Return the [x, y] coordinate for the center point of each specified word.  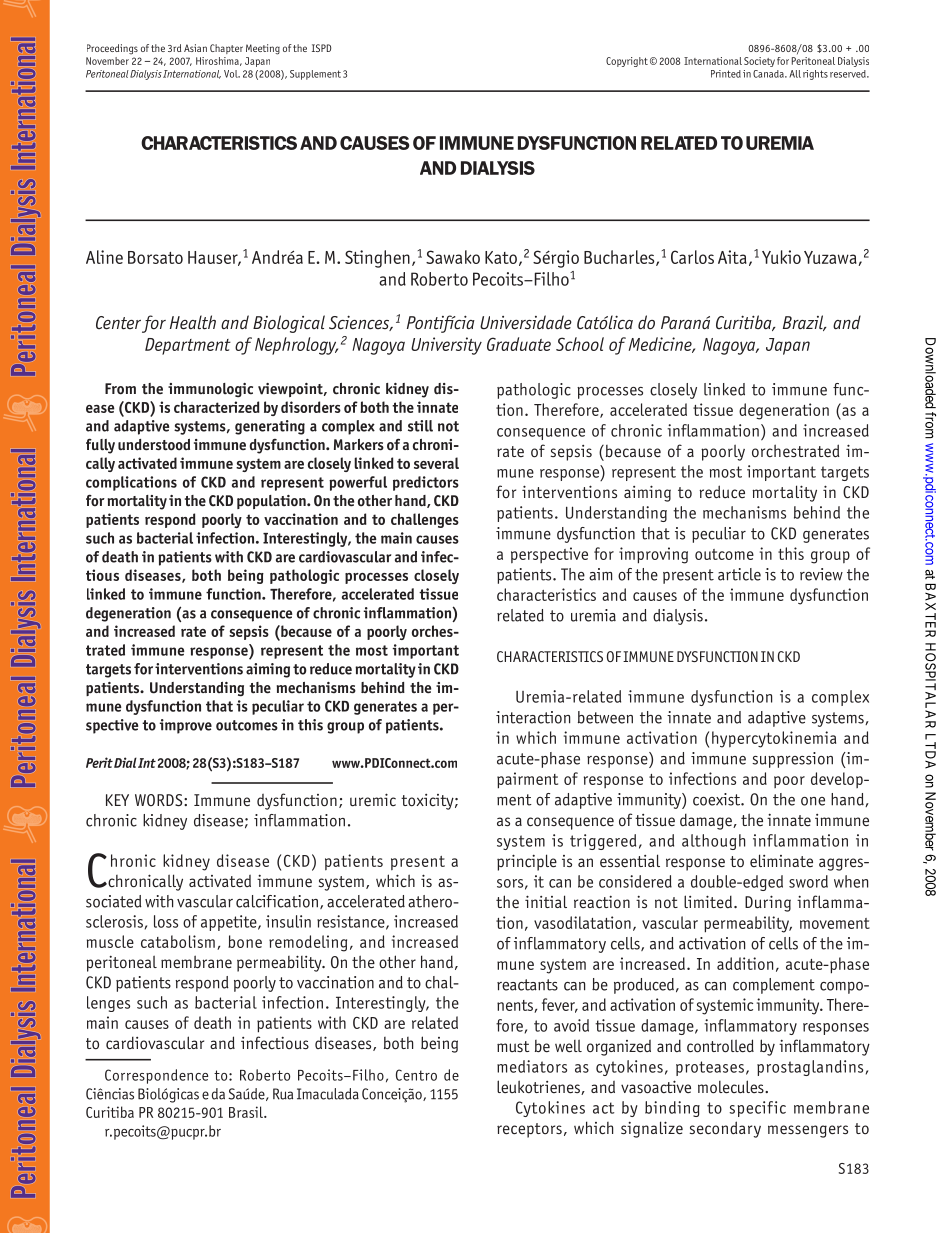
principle [527, 862]
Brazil [804, 323]
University [446, 346]
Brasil [247, 1112]
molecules [732, 1087]
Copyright [627, 62]
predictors [426, 483]
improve [185, 726]
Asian [195, 48]
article [739, 574]
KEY [117, 800]
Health [193, 322]
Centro [416, 1075]
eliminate [781, 860]
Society [759, 62]
